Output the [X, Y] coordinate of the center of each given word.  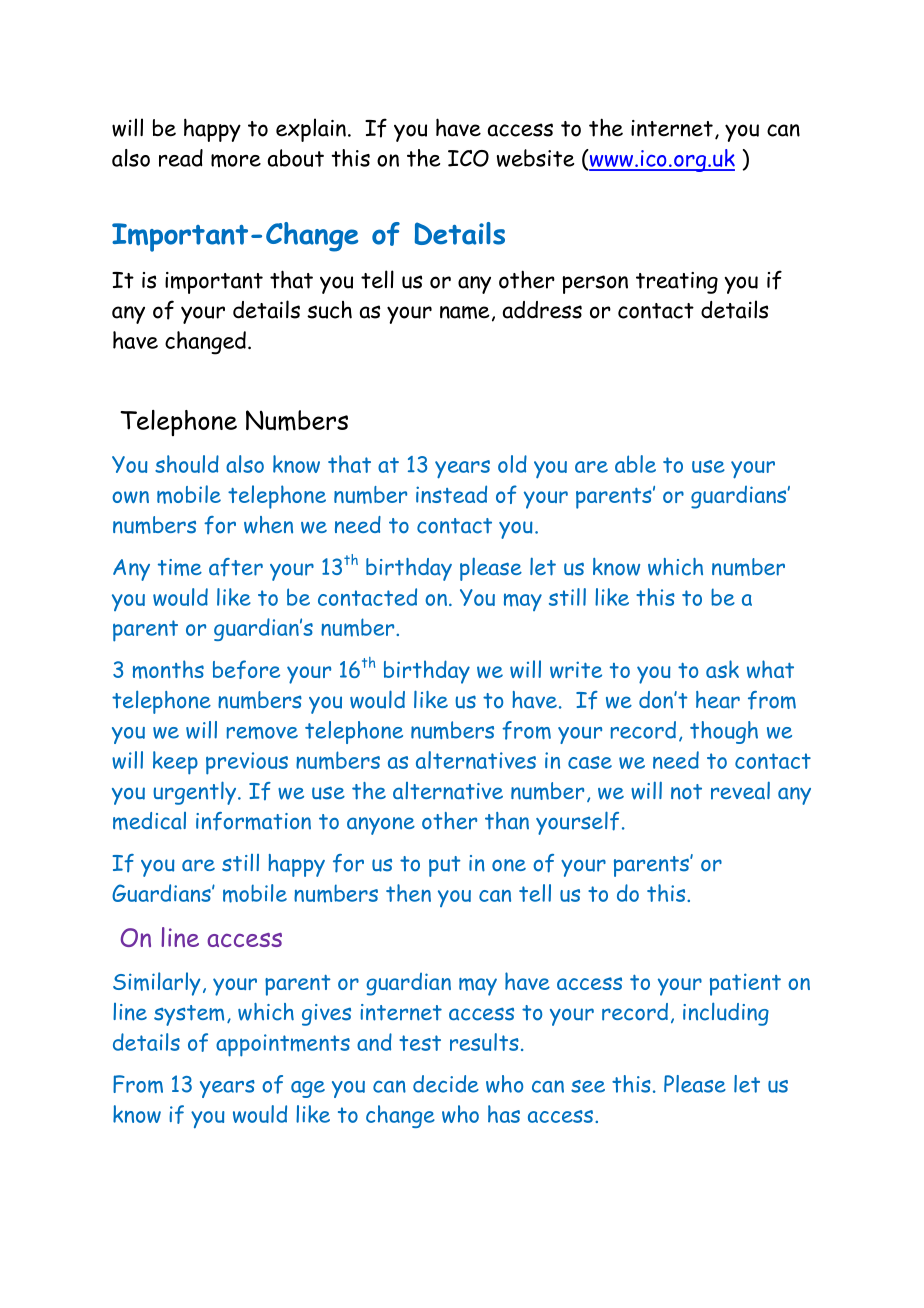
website [535, 158]
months [168, 669]
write [576, 669]
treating [677, 283]
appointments [283, 1045]
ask [722, 669]
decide [446, 1084]
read [181, 158]
